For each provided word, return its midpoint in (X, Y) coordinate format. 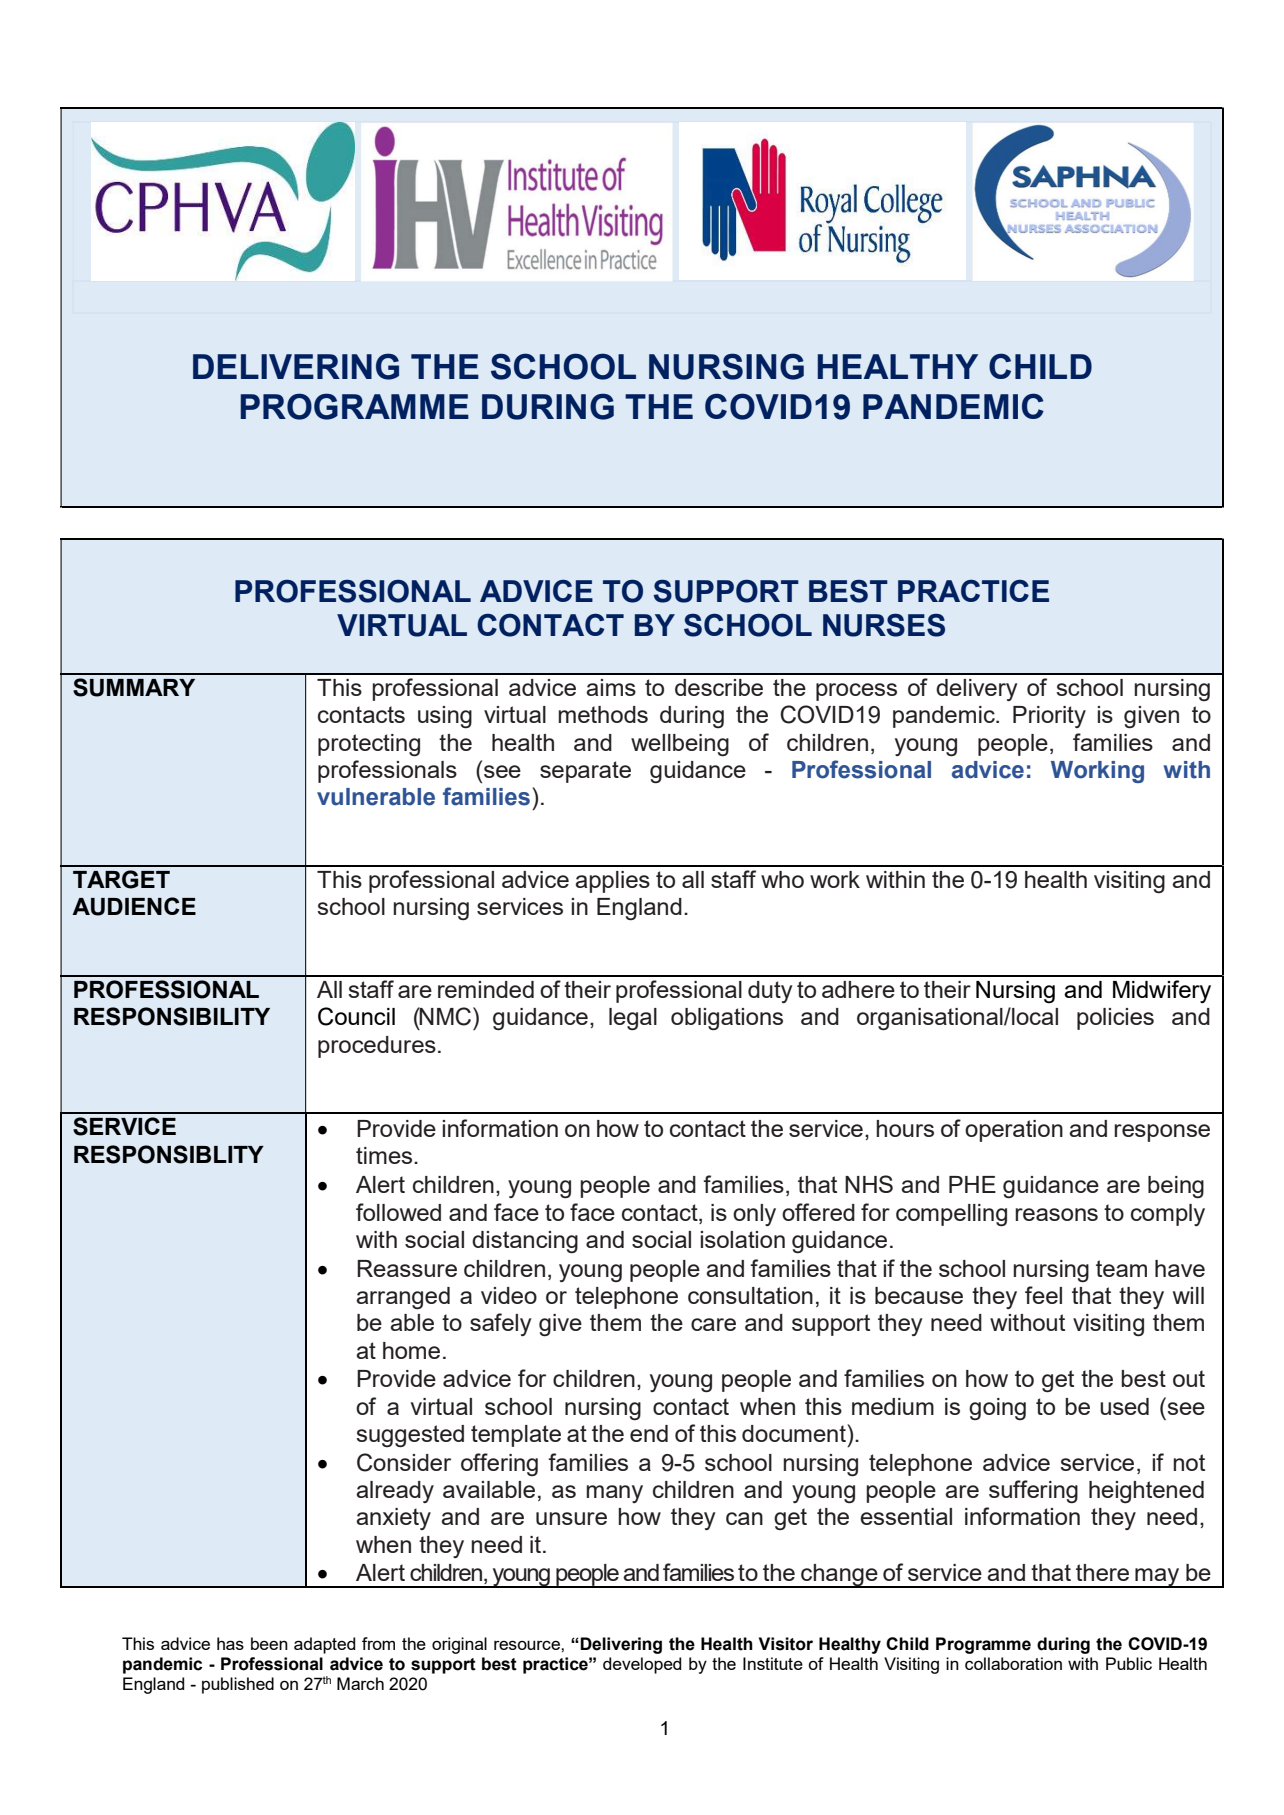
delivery (977, 690)
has (230, 1643)
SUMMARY (134, 687)
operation (1014, 1131)
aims (611, 687)
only (754, 1215)
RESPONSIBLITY (169, 1154)
